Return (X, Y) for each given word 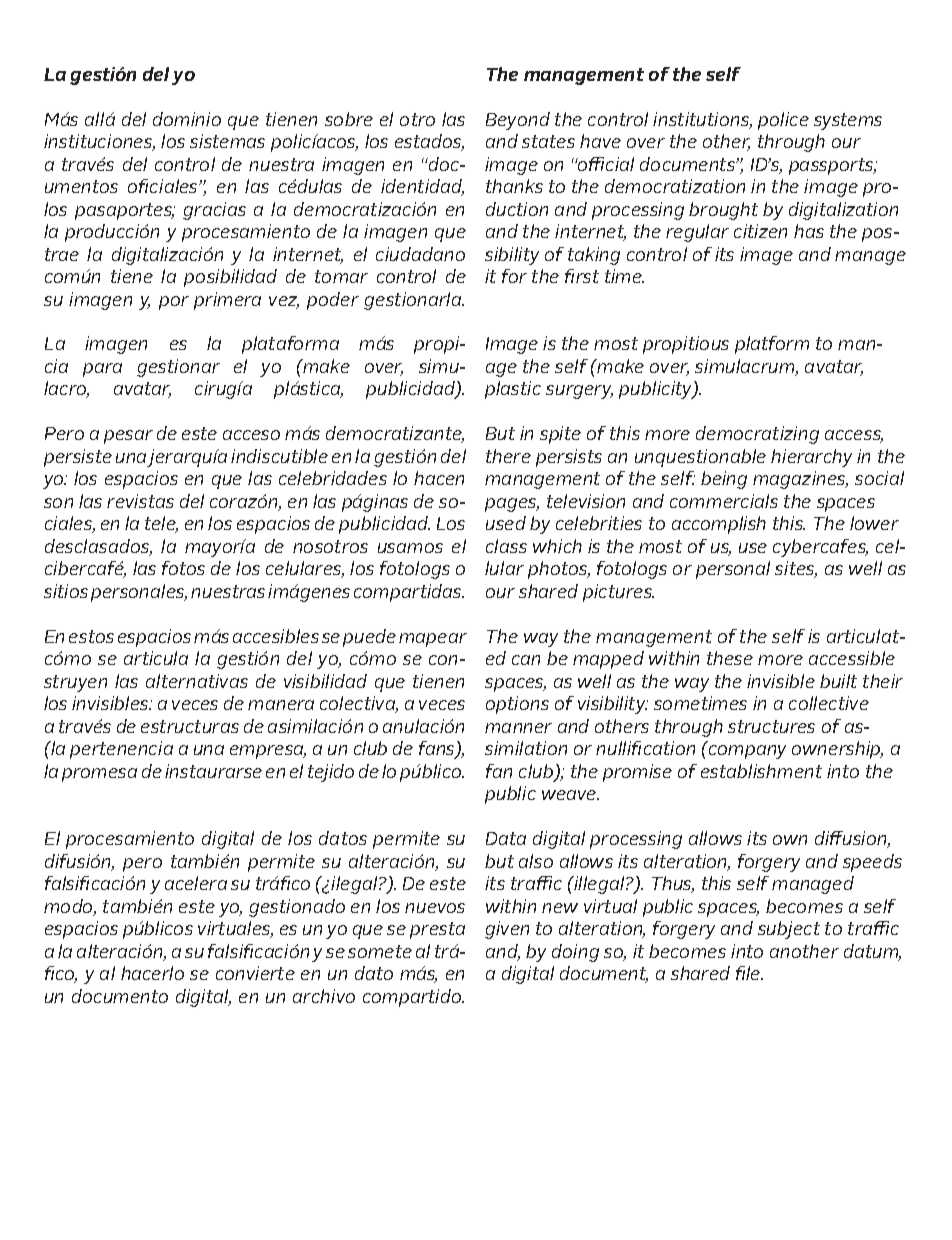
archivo (324, 996)
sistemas (227, 141)
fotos (183, 568)
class (506, 546)
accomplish (719, 525)
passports (832, 166)
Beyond (518, 121)
